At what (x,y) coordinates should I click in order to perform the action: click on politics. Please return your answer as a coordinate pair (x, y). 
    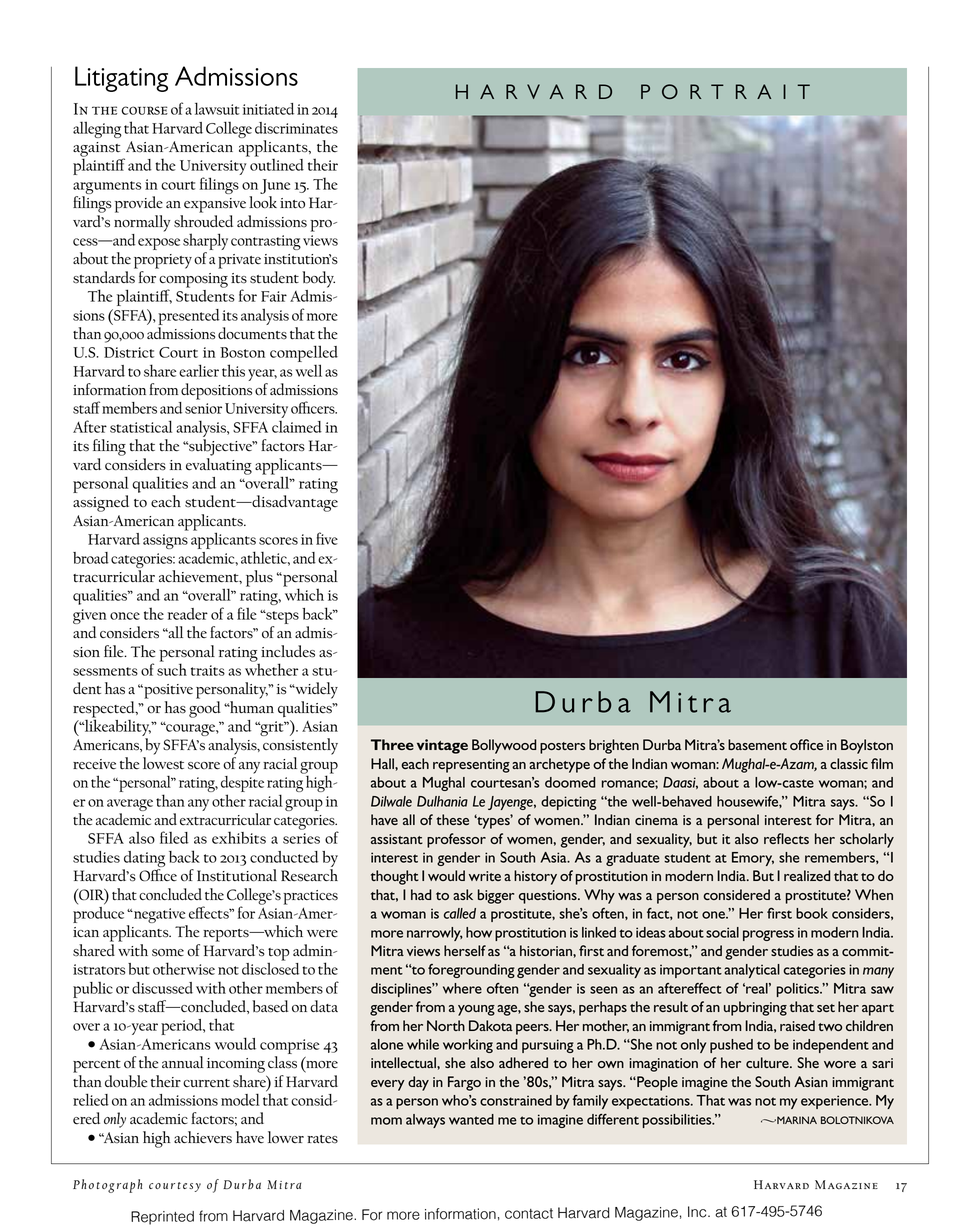
    Looking at the image, I should click on (799, 990).
